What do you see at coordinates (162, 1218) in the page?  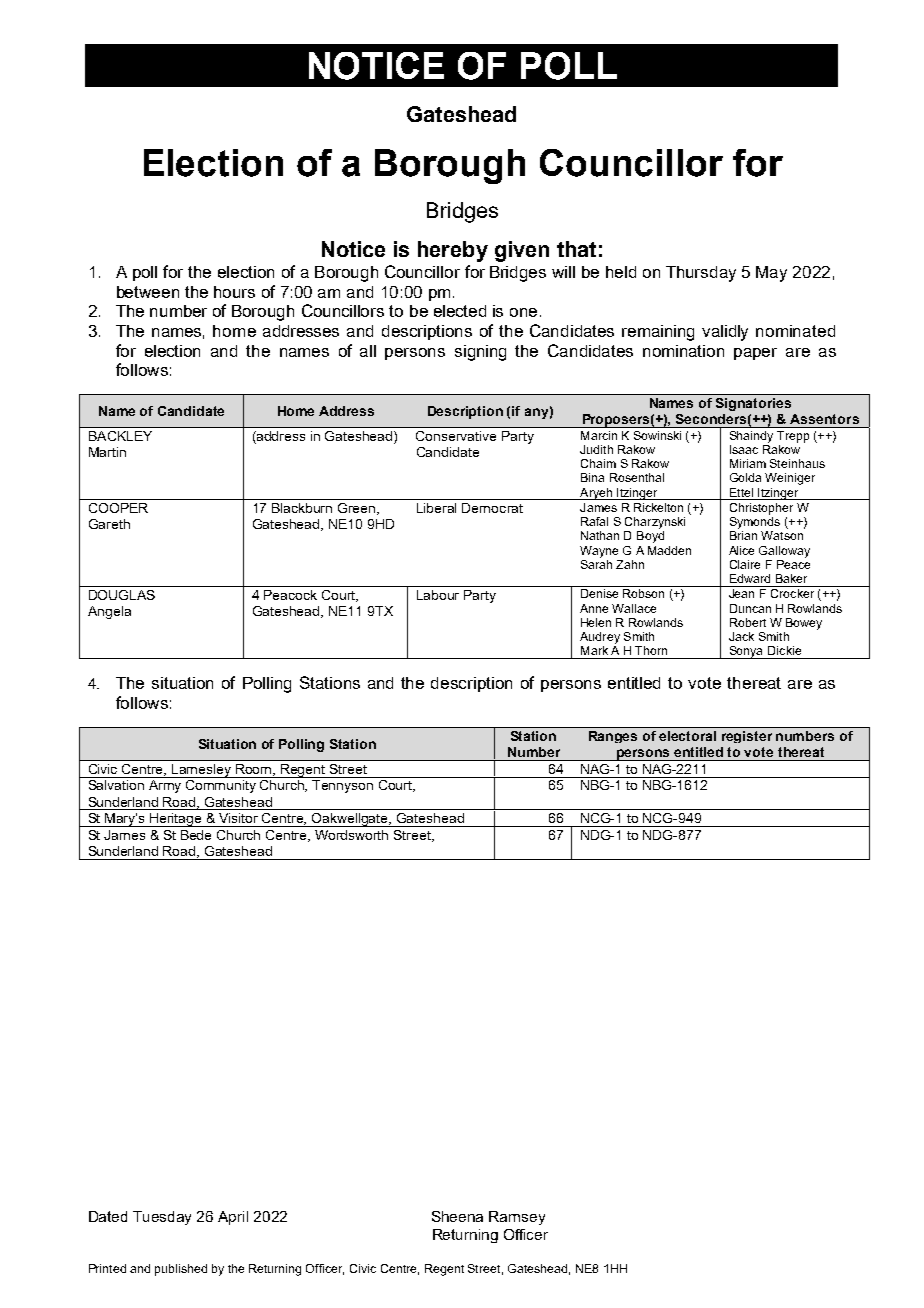 I see `Tuesday` at bounding box center [162, 1218].
